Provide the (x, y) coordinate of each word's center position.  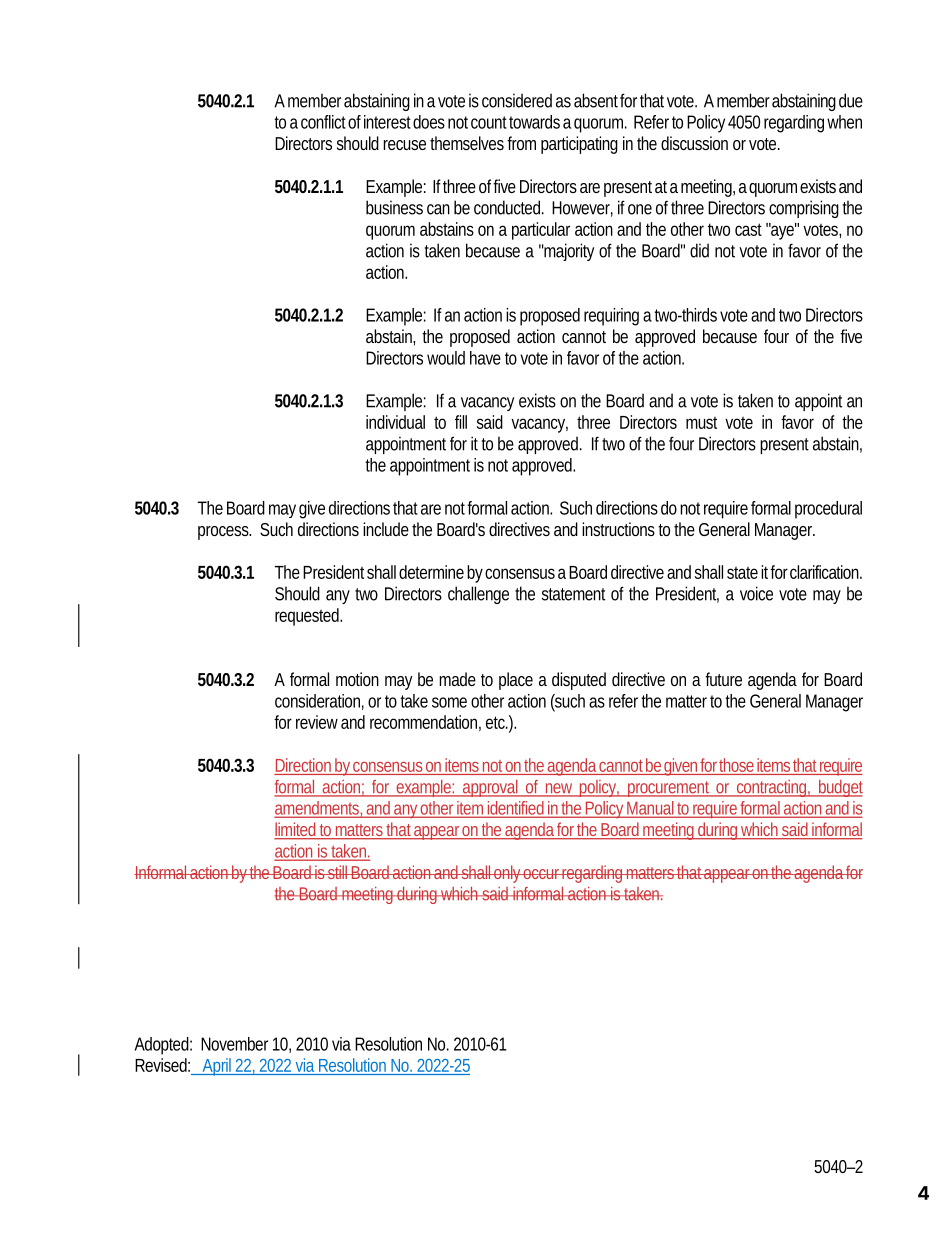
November (234, 1044)
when (844, 122)
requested (308, 617)
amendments (318, 809)
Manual (650, 809)
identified (515, 809)
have (485, 358)
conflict (323, 122)
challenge (478, 595)
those (736, 765)
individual (395, 422)
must (701, 423)
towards (534, 122)
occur (541, 874)
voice (756, 593)
